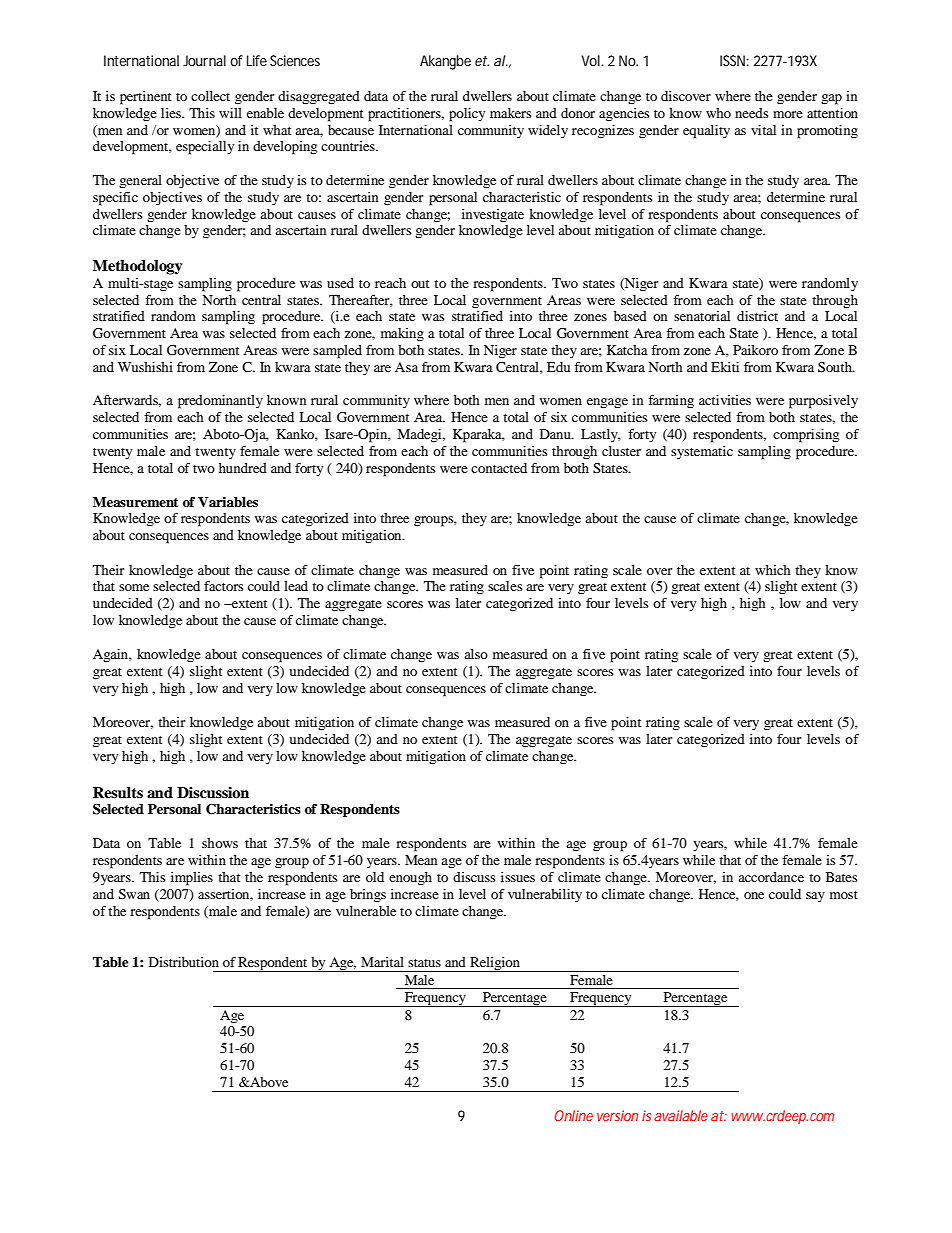  What do you see at coordinates (184, 962) in the image?
I see `Distribution` at bounding box center [184, 962].
